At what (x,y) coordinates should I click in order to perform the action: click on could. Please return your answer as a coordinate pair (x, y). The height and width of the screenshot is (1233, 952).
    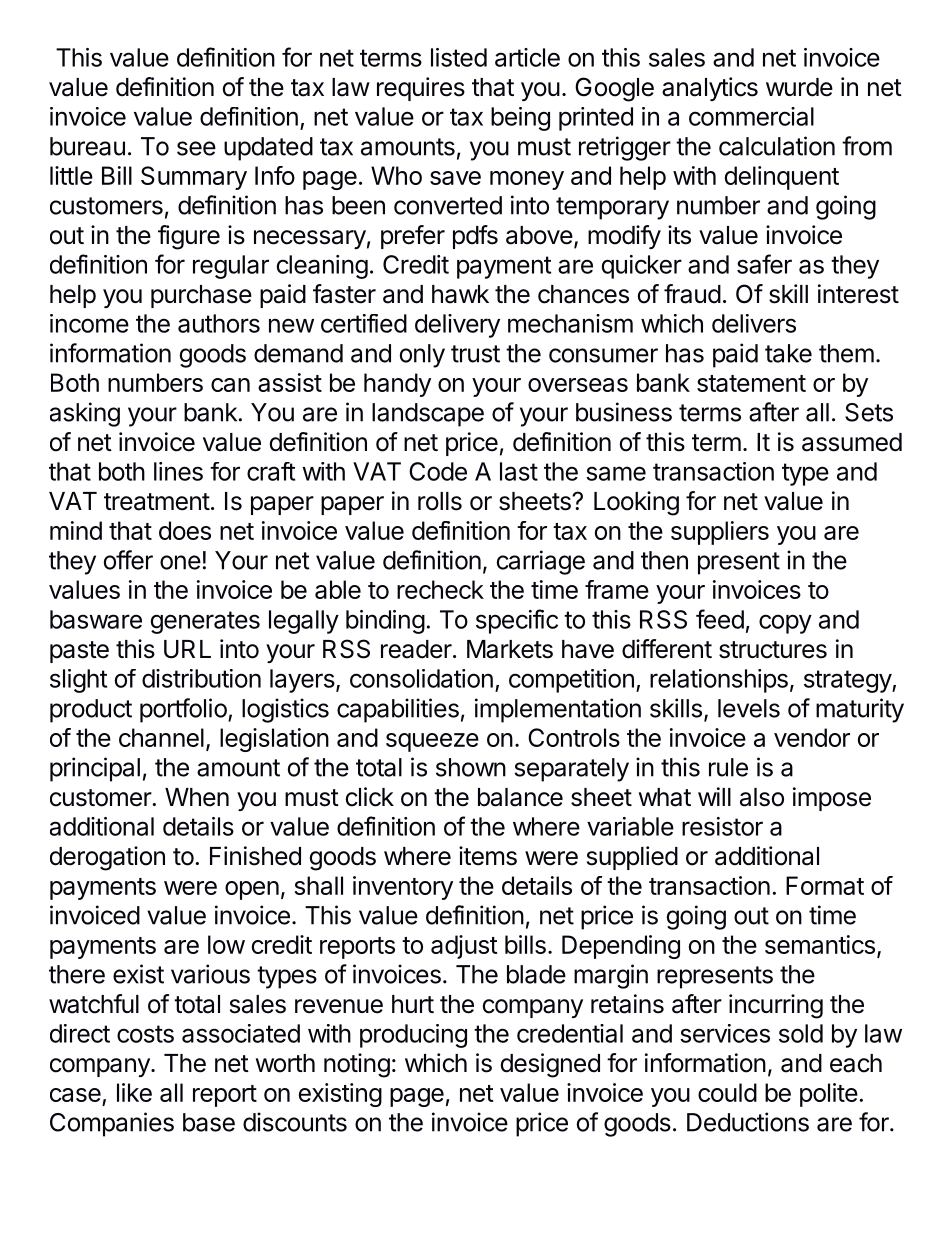
    Looking at the image, I should click on (727, 1092).
